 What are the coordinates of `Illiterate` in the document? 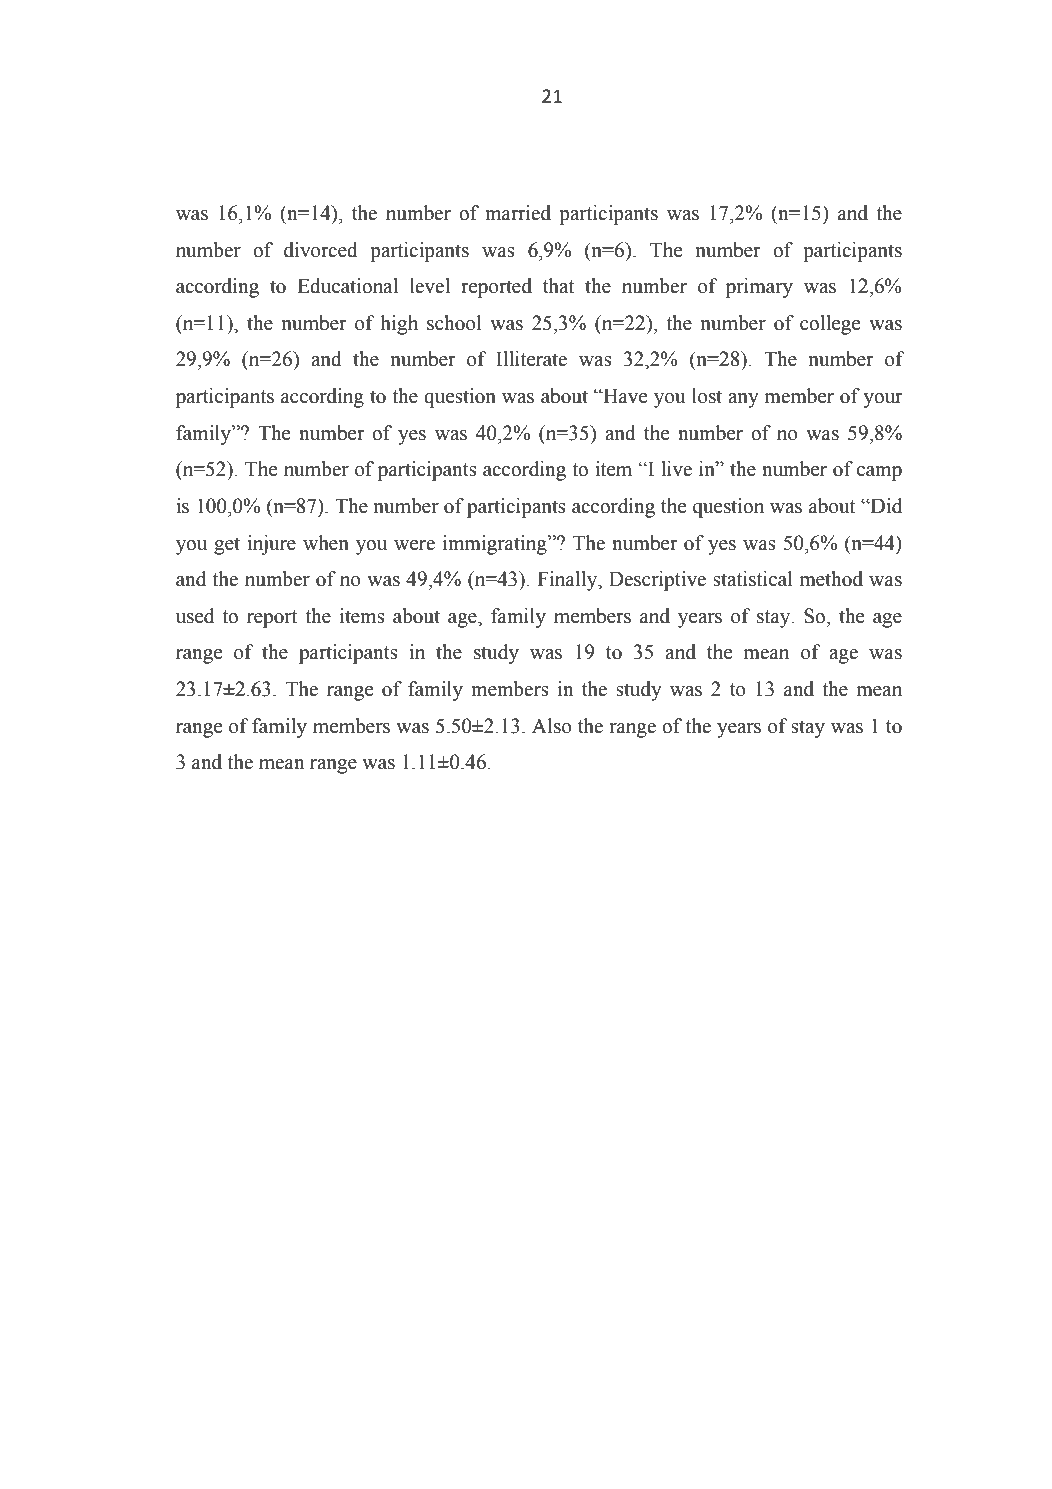 It's located at (531, 359).
